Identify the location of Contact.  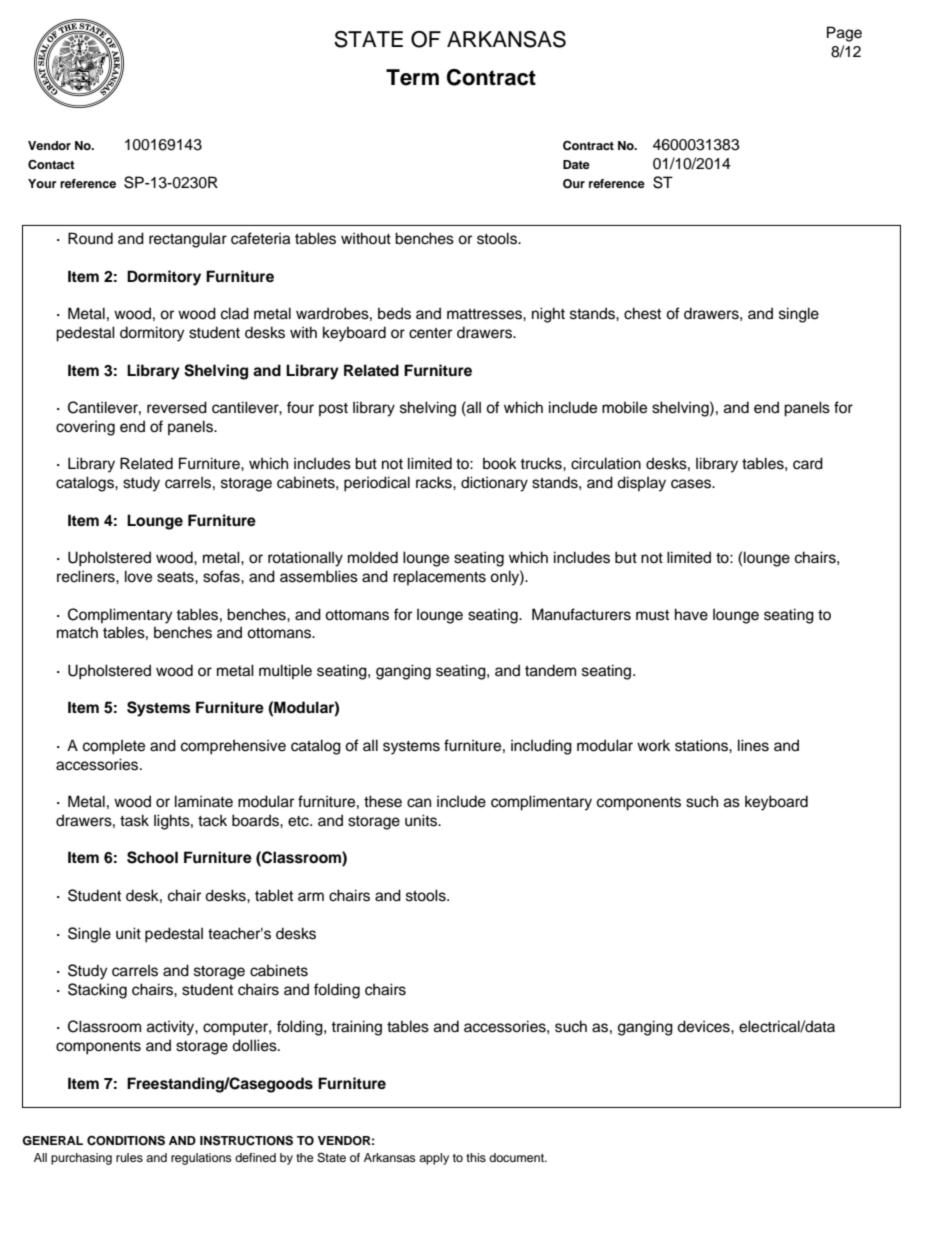
(51, 164).
